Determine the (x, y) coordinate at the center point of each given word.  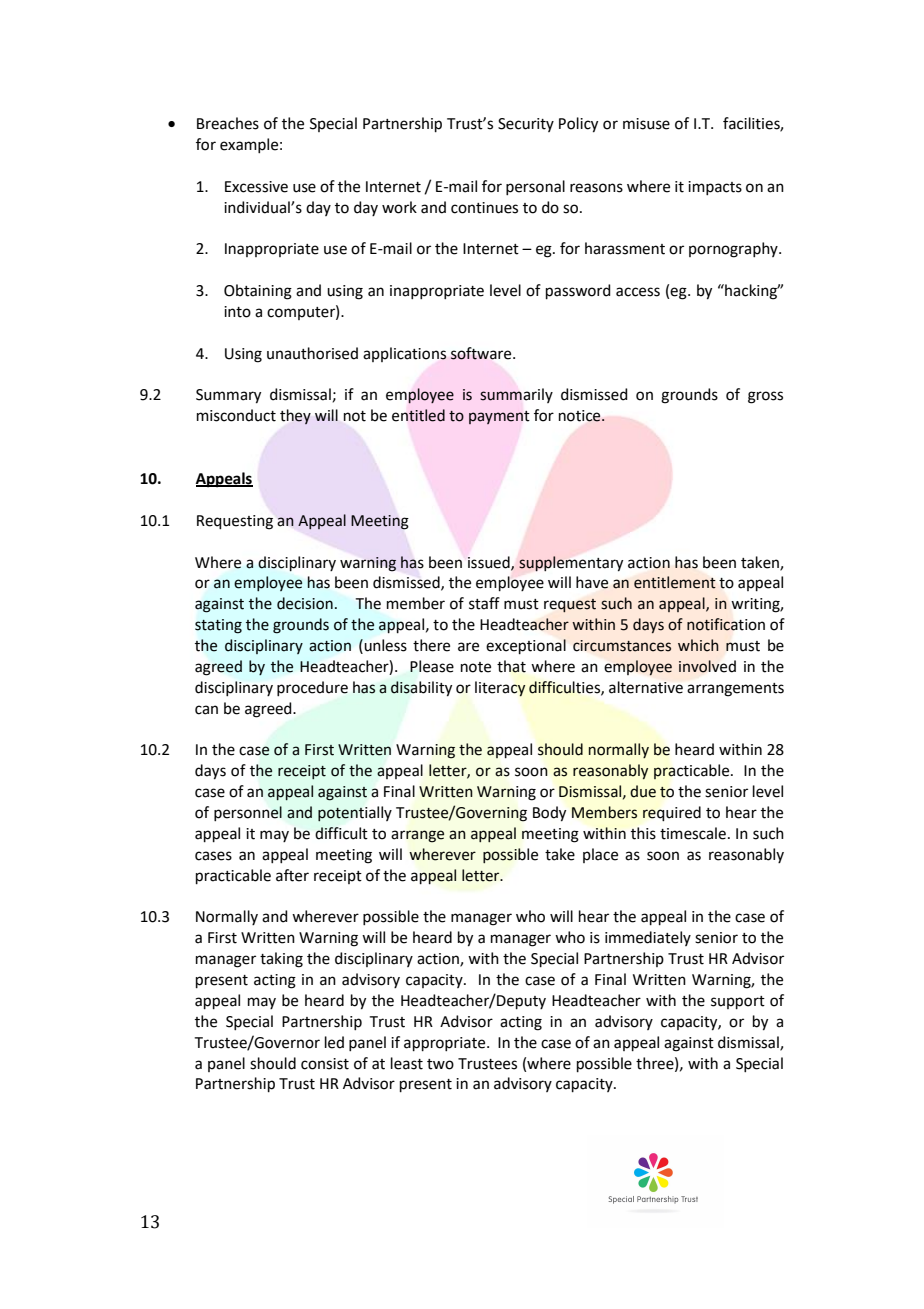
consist (325, 1064)
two (440, 1064)
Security (526, 125)
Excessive (256, 187)
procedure (312, 688)
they (295, 417)
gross (765, 397)
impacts (715, 188)
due (643, 791)
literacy (500, 689)
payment (499, 417)
